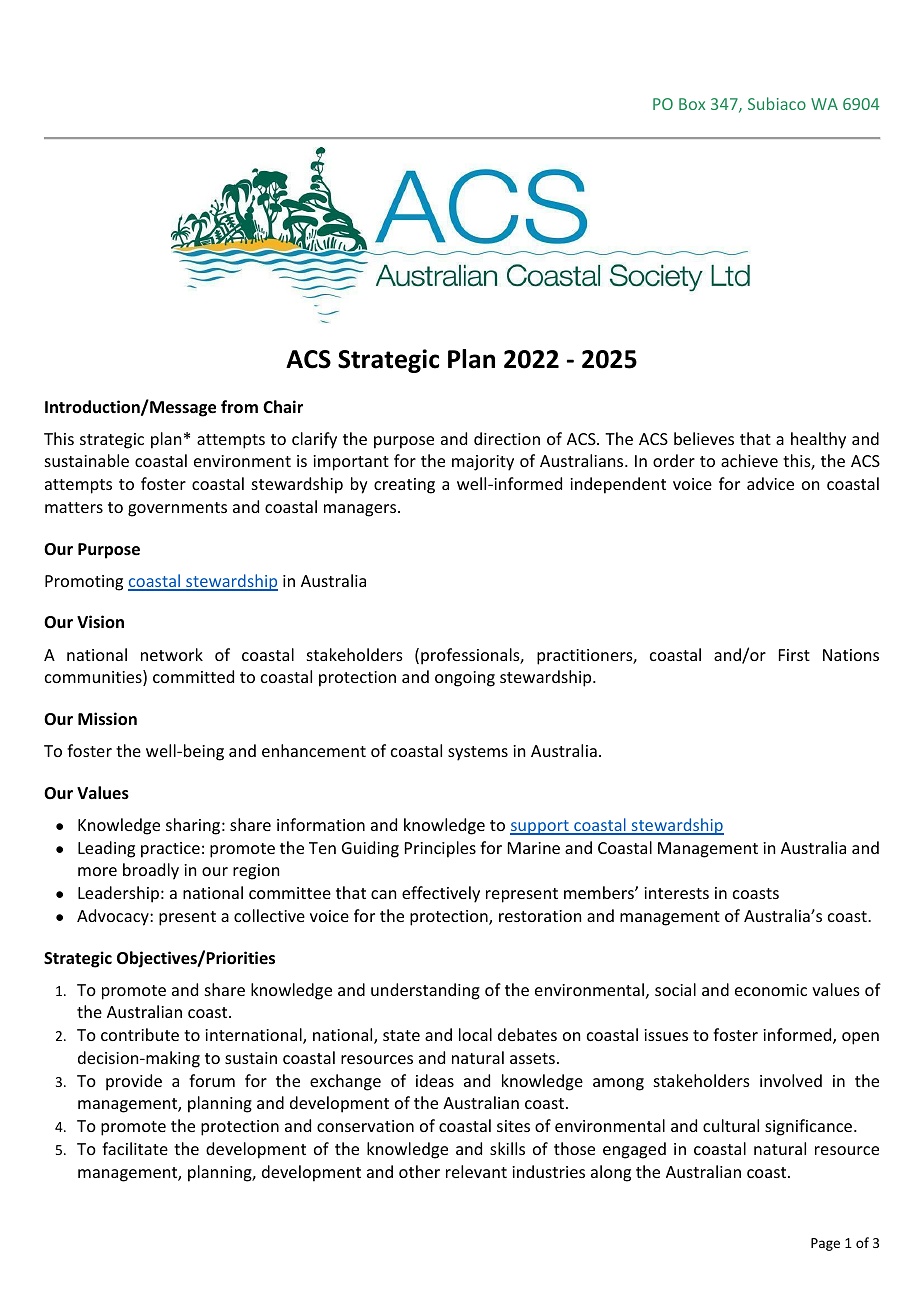  Describe the element at coordinates (770, 483) in the image. I see `advice` at that location.
